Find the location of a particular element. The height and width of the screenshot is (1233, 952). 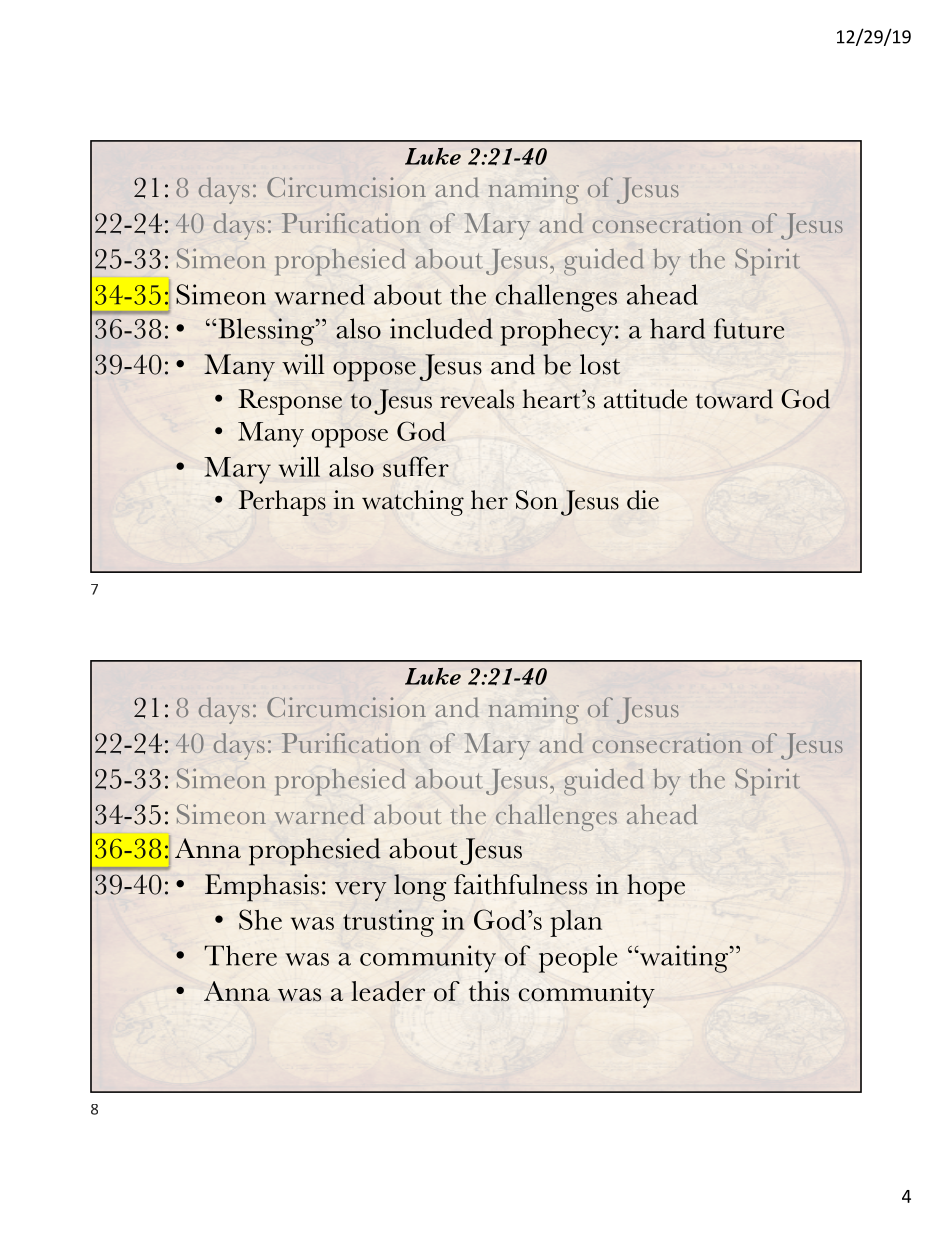

waiting is located at coordinates (684, 959).
